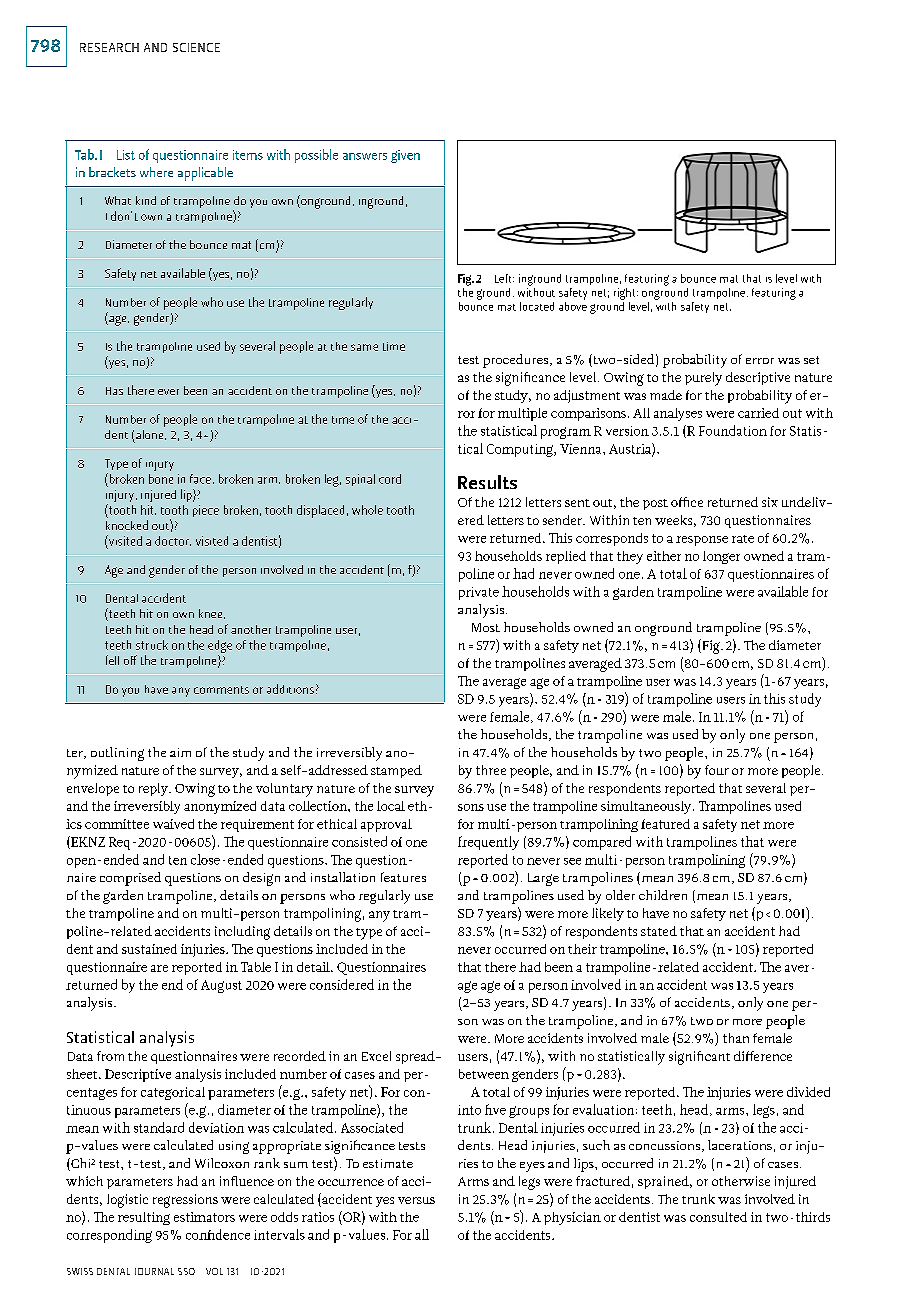  I want to click on versus, so click(416, 1200).
